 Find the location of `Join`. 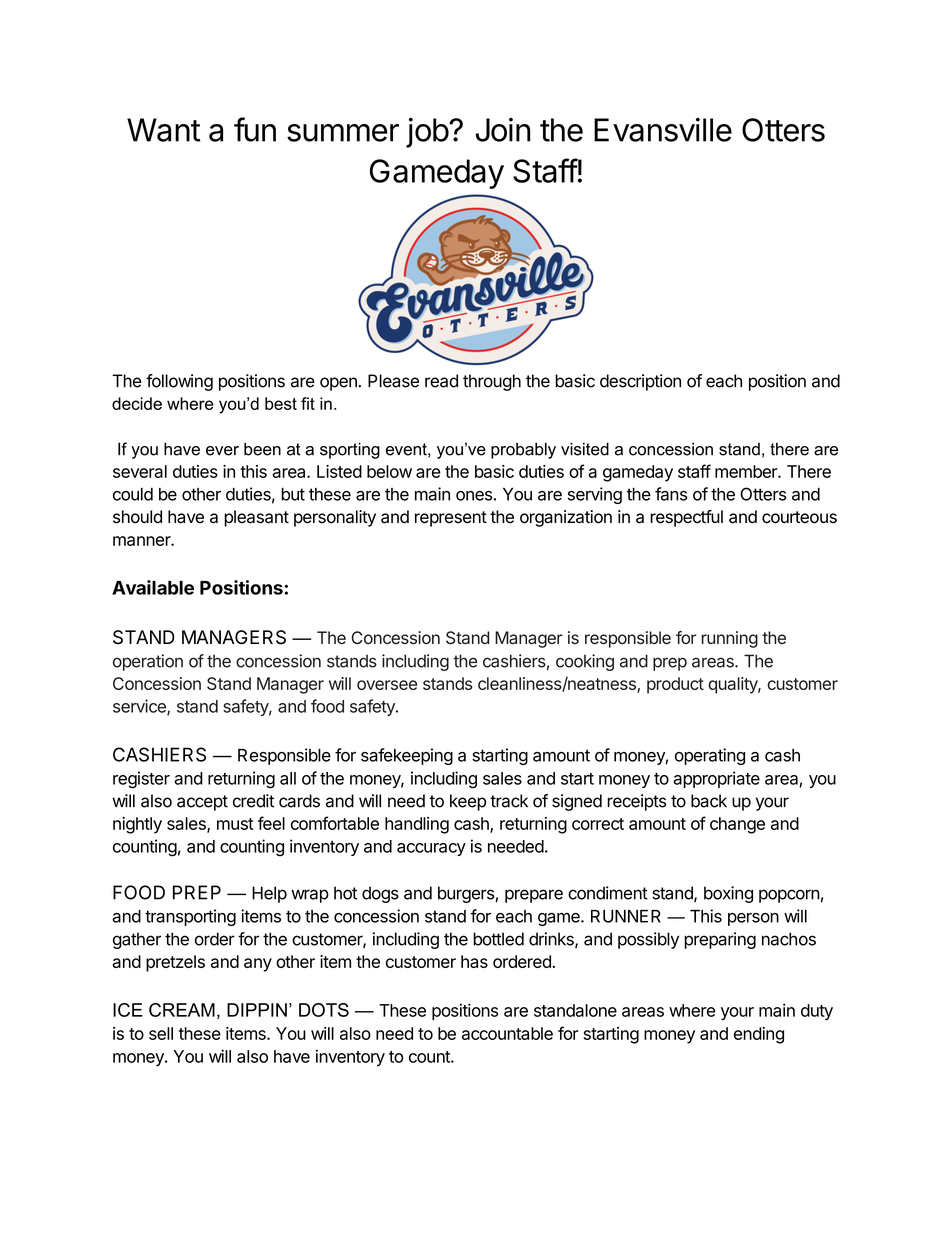

Join is located at coordinates (503, 130).
